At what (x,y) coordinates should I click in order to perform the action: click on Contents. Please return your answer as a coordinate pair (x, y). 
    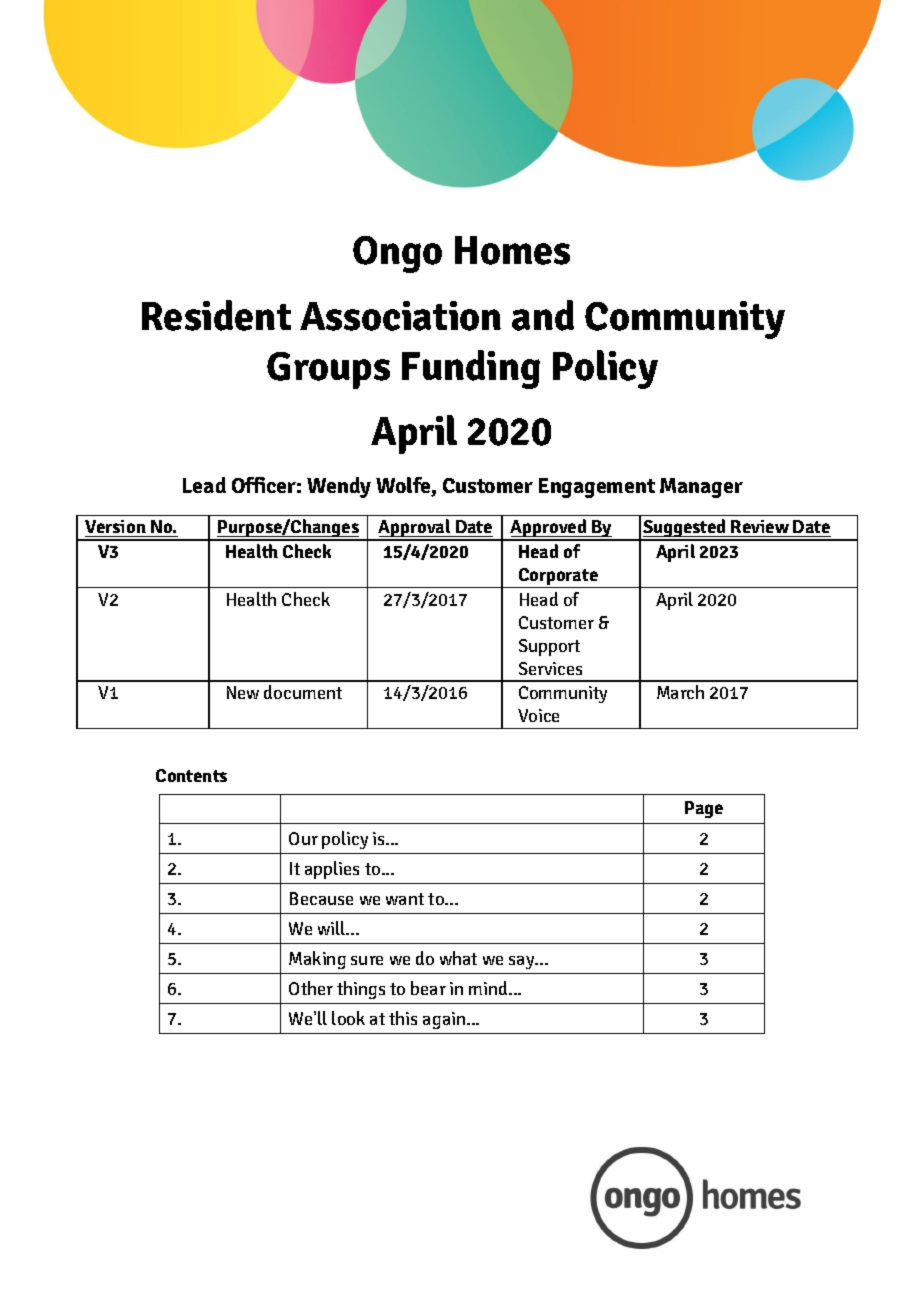
    Looking at the image, I should click on (191, 775).
